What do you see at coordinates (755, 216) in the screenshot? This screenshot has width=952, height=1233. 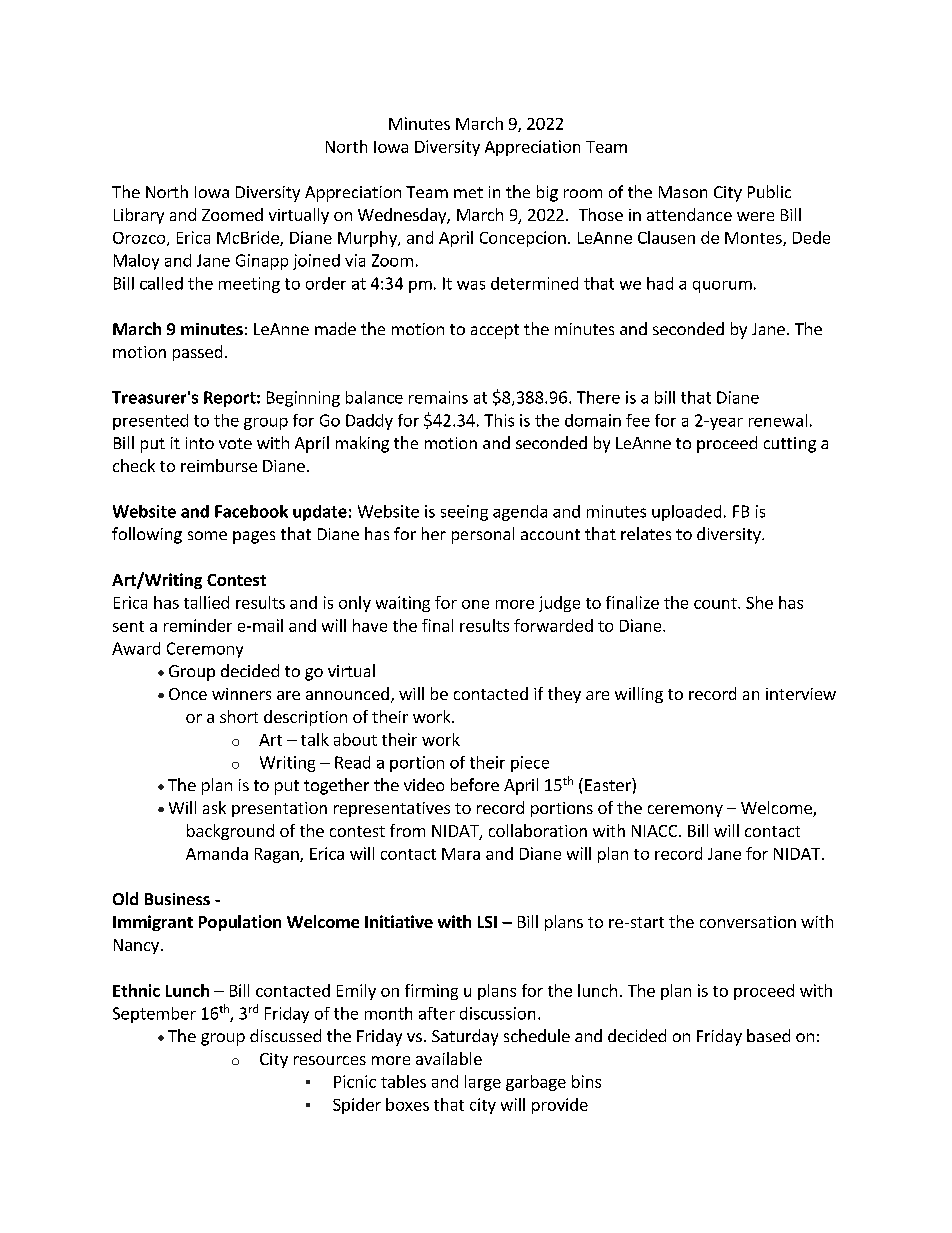 I see `were` at bounding box center [755, 216].
